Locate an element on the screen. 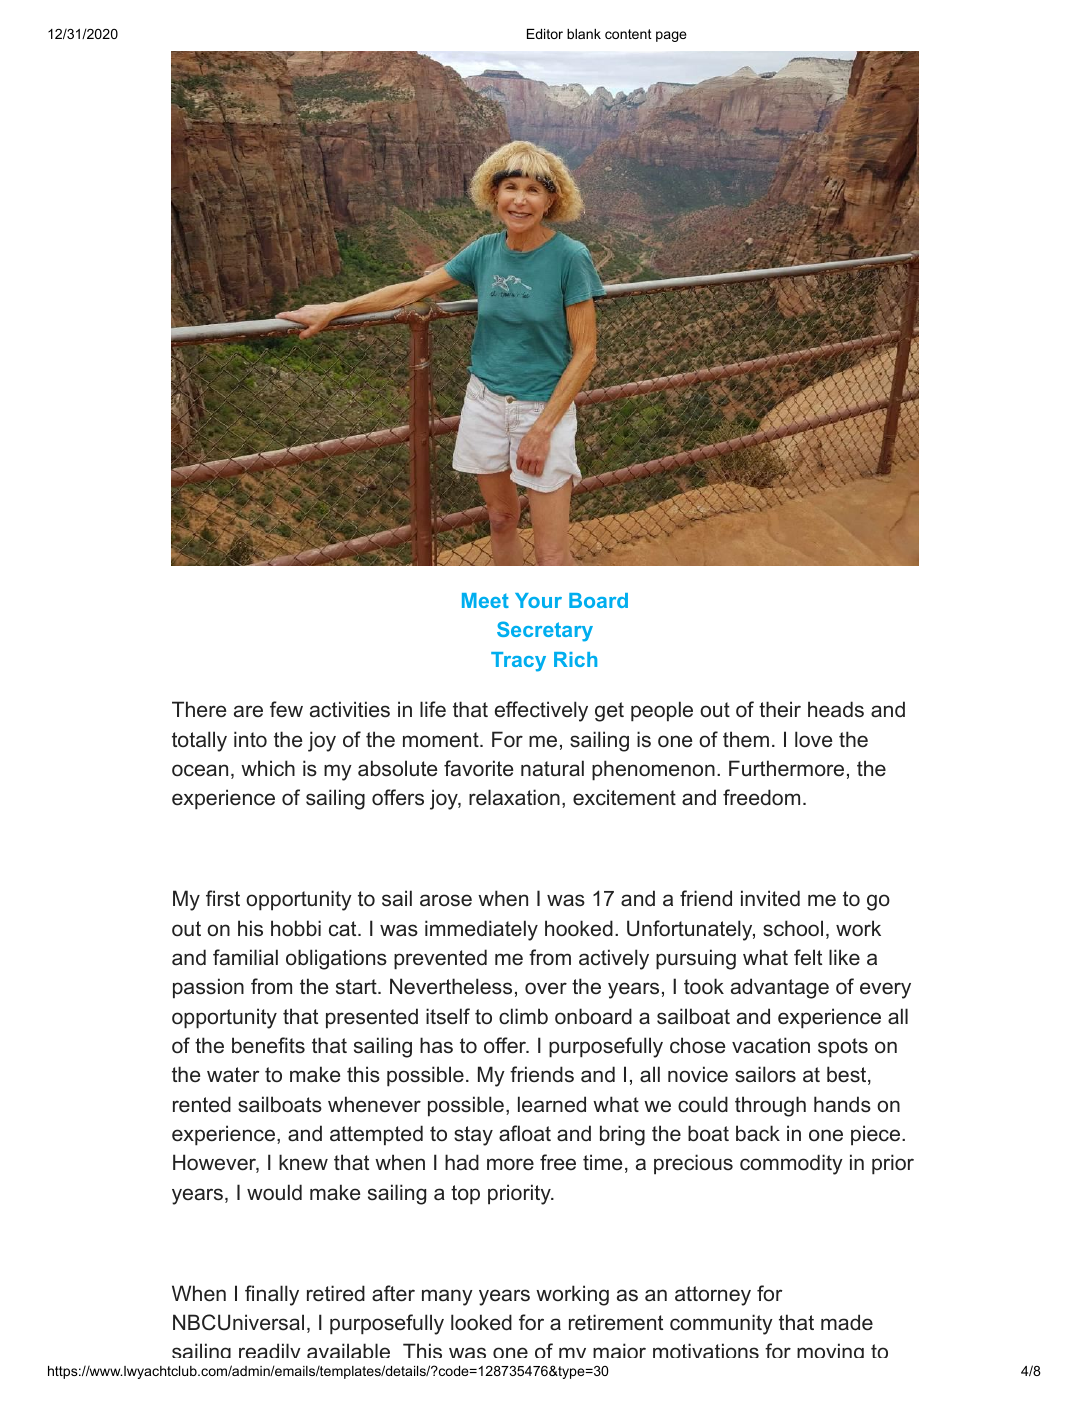 The width and height of the screenshot is (1088, 1407). heads is located at coordinates (836, 709).
